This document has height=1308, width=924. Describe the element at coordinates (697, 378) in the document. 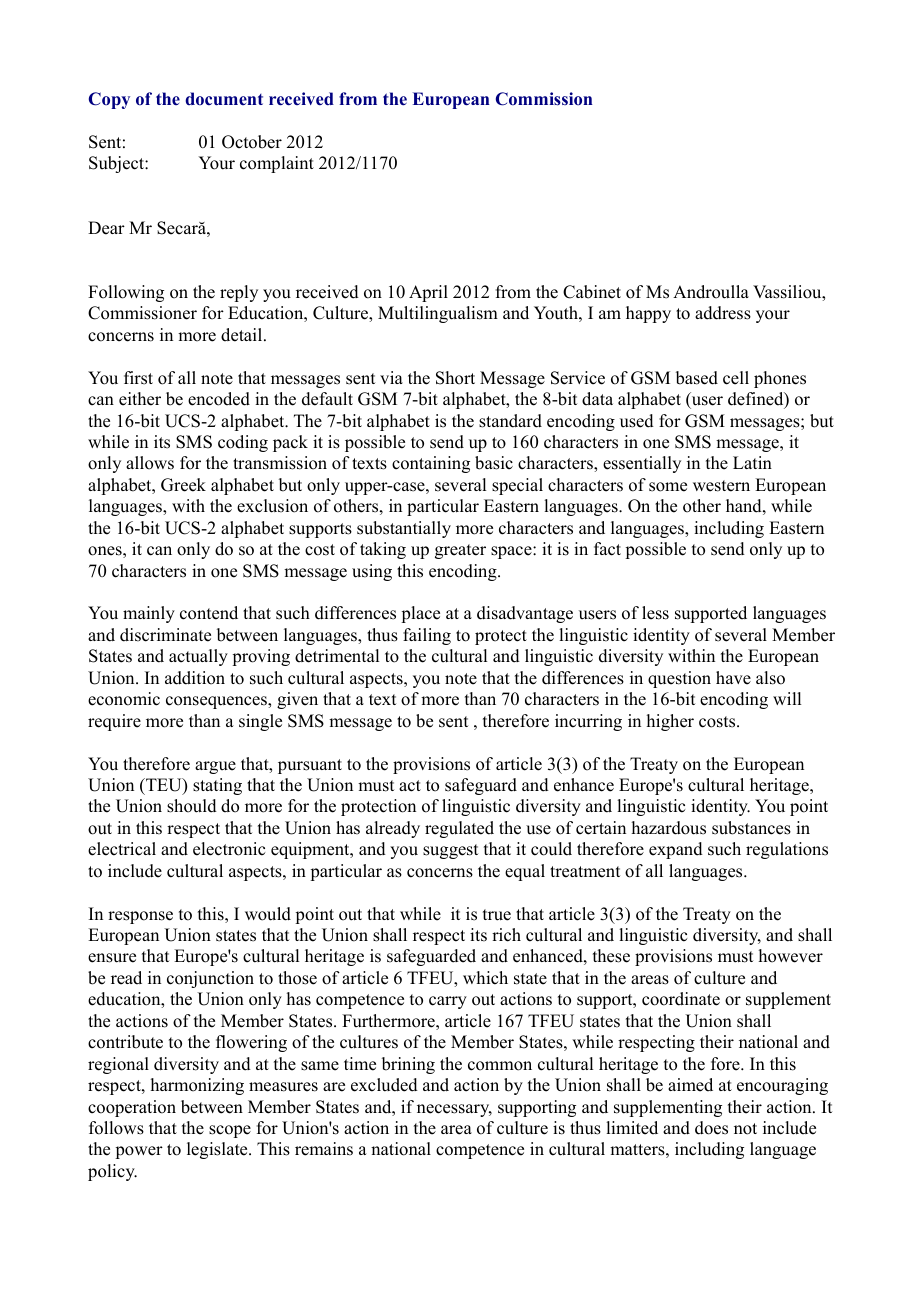

I see `based` at that location.
